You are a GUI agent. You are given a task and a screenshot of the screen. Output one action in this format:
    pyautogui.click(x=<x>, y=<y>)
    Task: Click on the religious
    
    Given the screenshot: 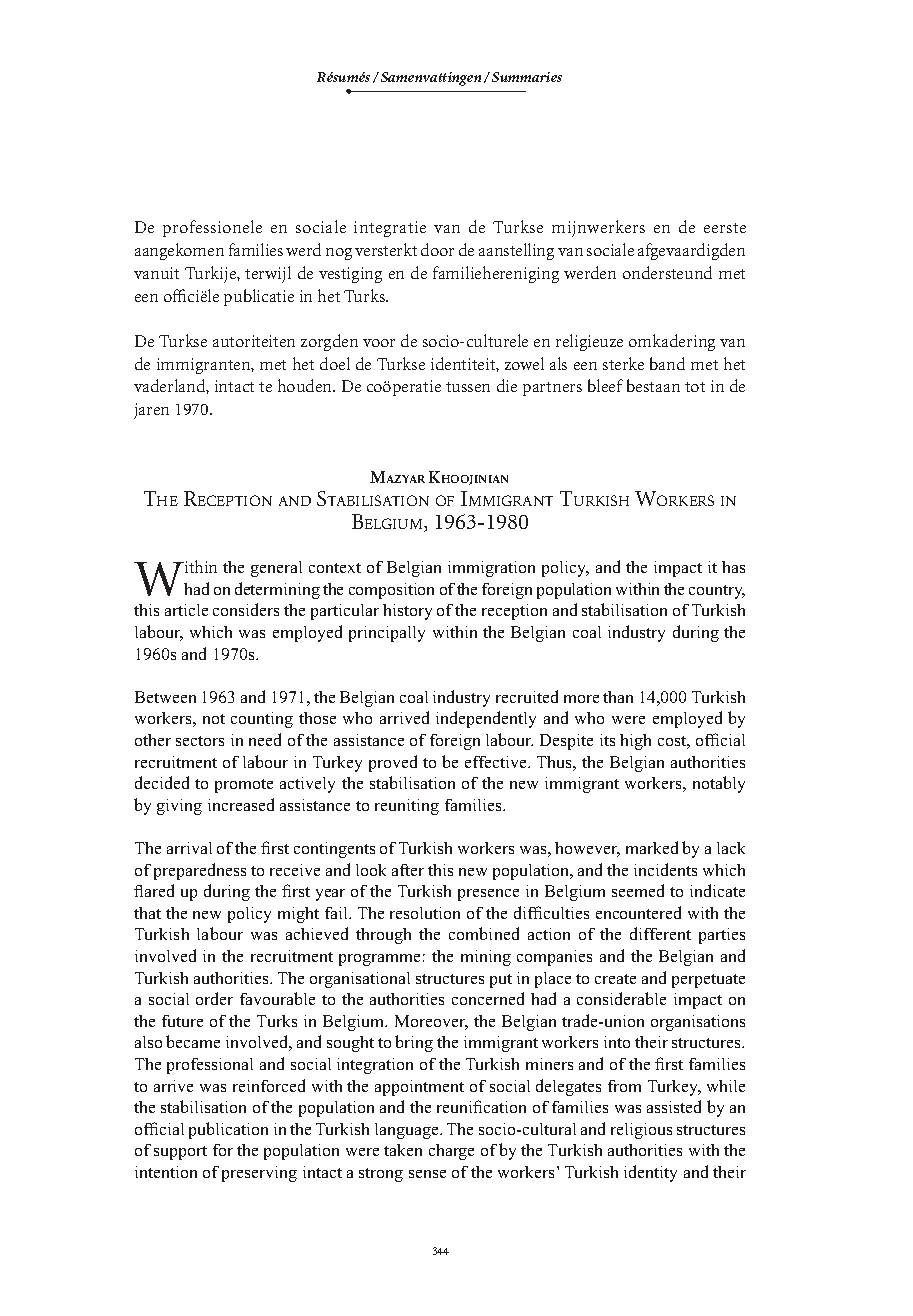 What is the action you would take?
    pyautogui.click(x=641, y=1131)
